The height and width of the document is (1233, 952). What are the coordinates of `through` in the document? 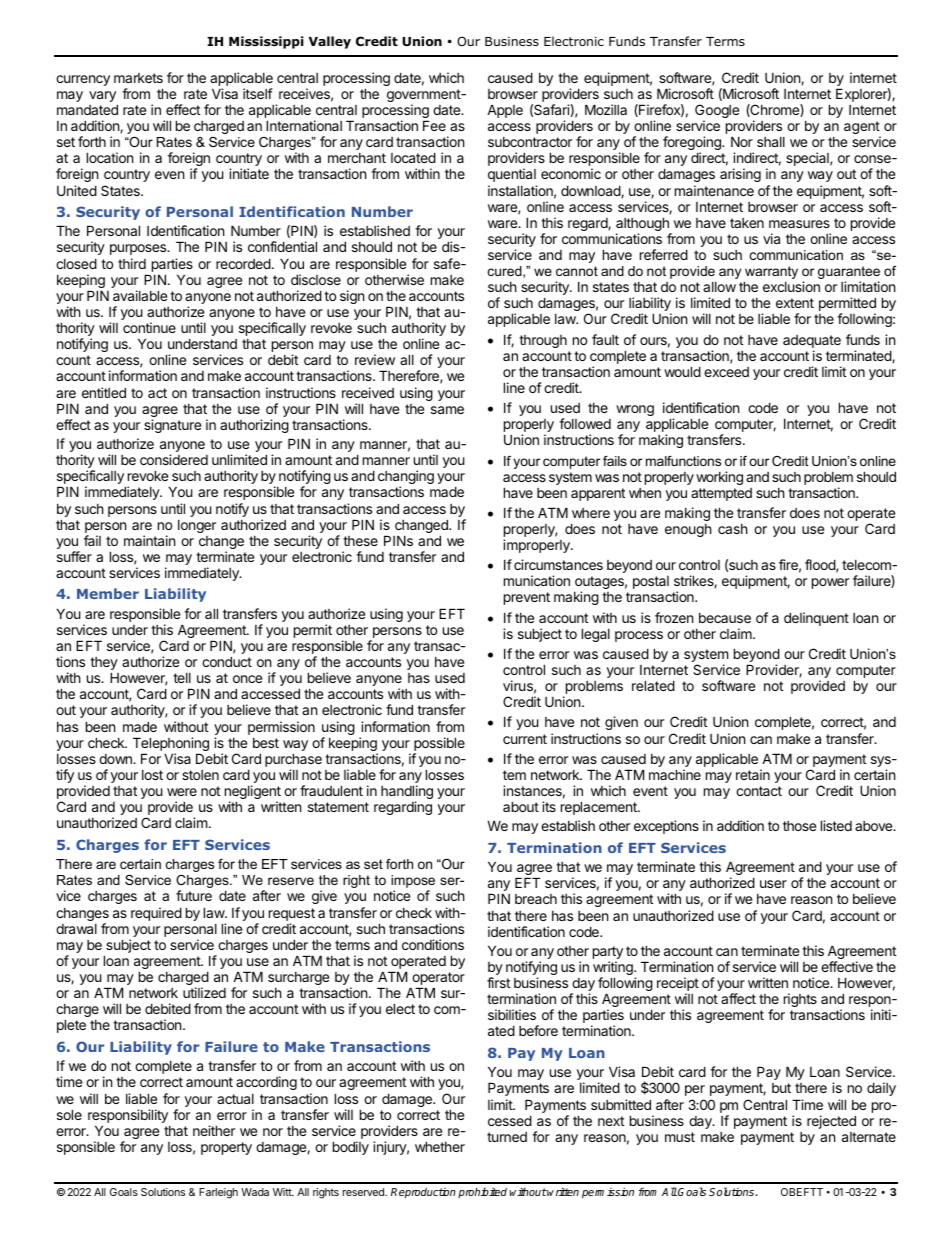 It's located at (543, 341).
